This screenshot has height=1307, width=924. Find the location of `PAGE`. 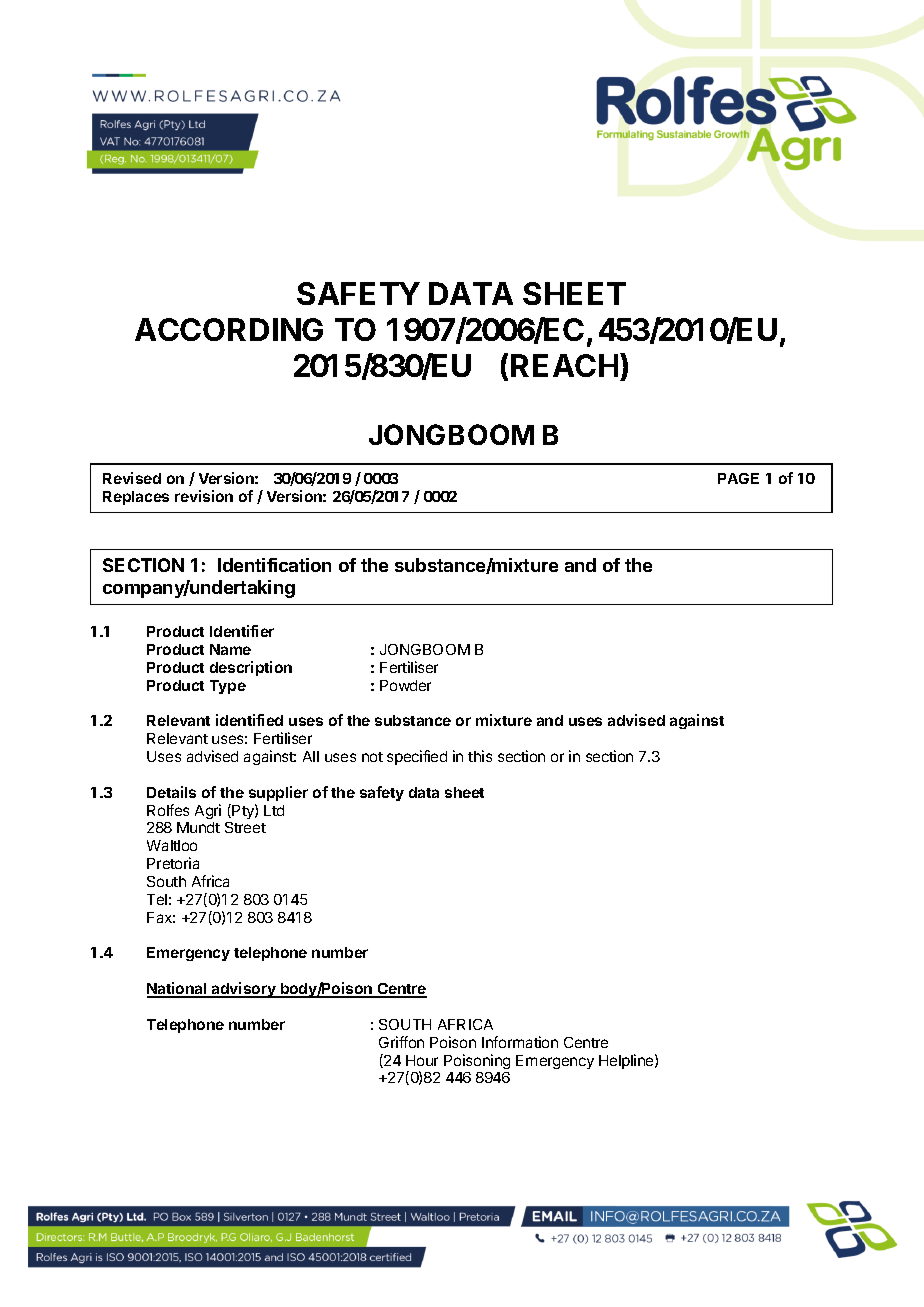

PAGE is located at coordinates (738, 478).
